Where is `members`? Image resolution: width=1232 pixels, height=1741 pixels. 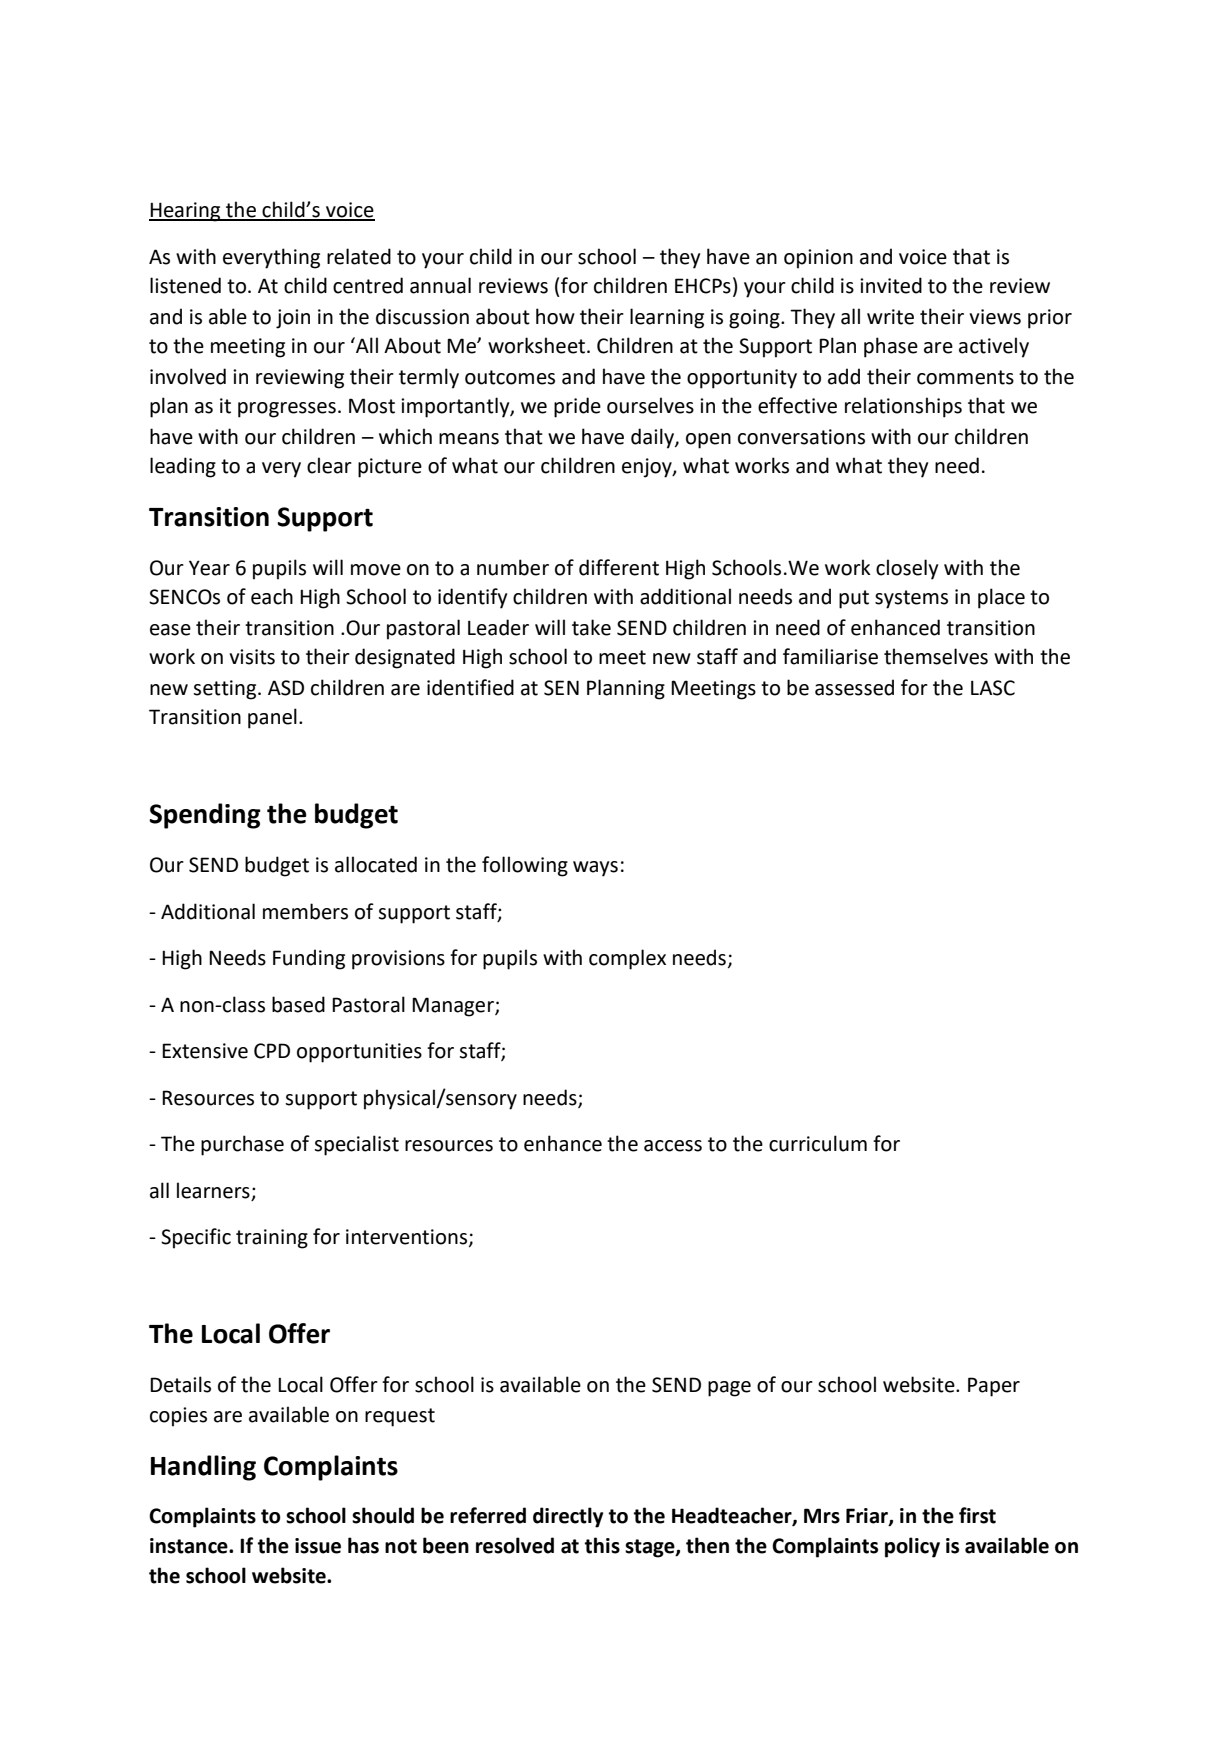
members is located at coordinates (305, 911).
